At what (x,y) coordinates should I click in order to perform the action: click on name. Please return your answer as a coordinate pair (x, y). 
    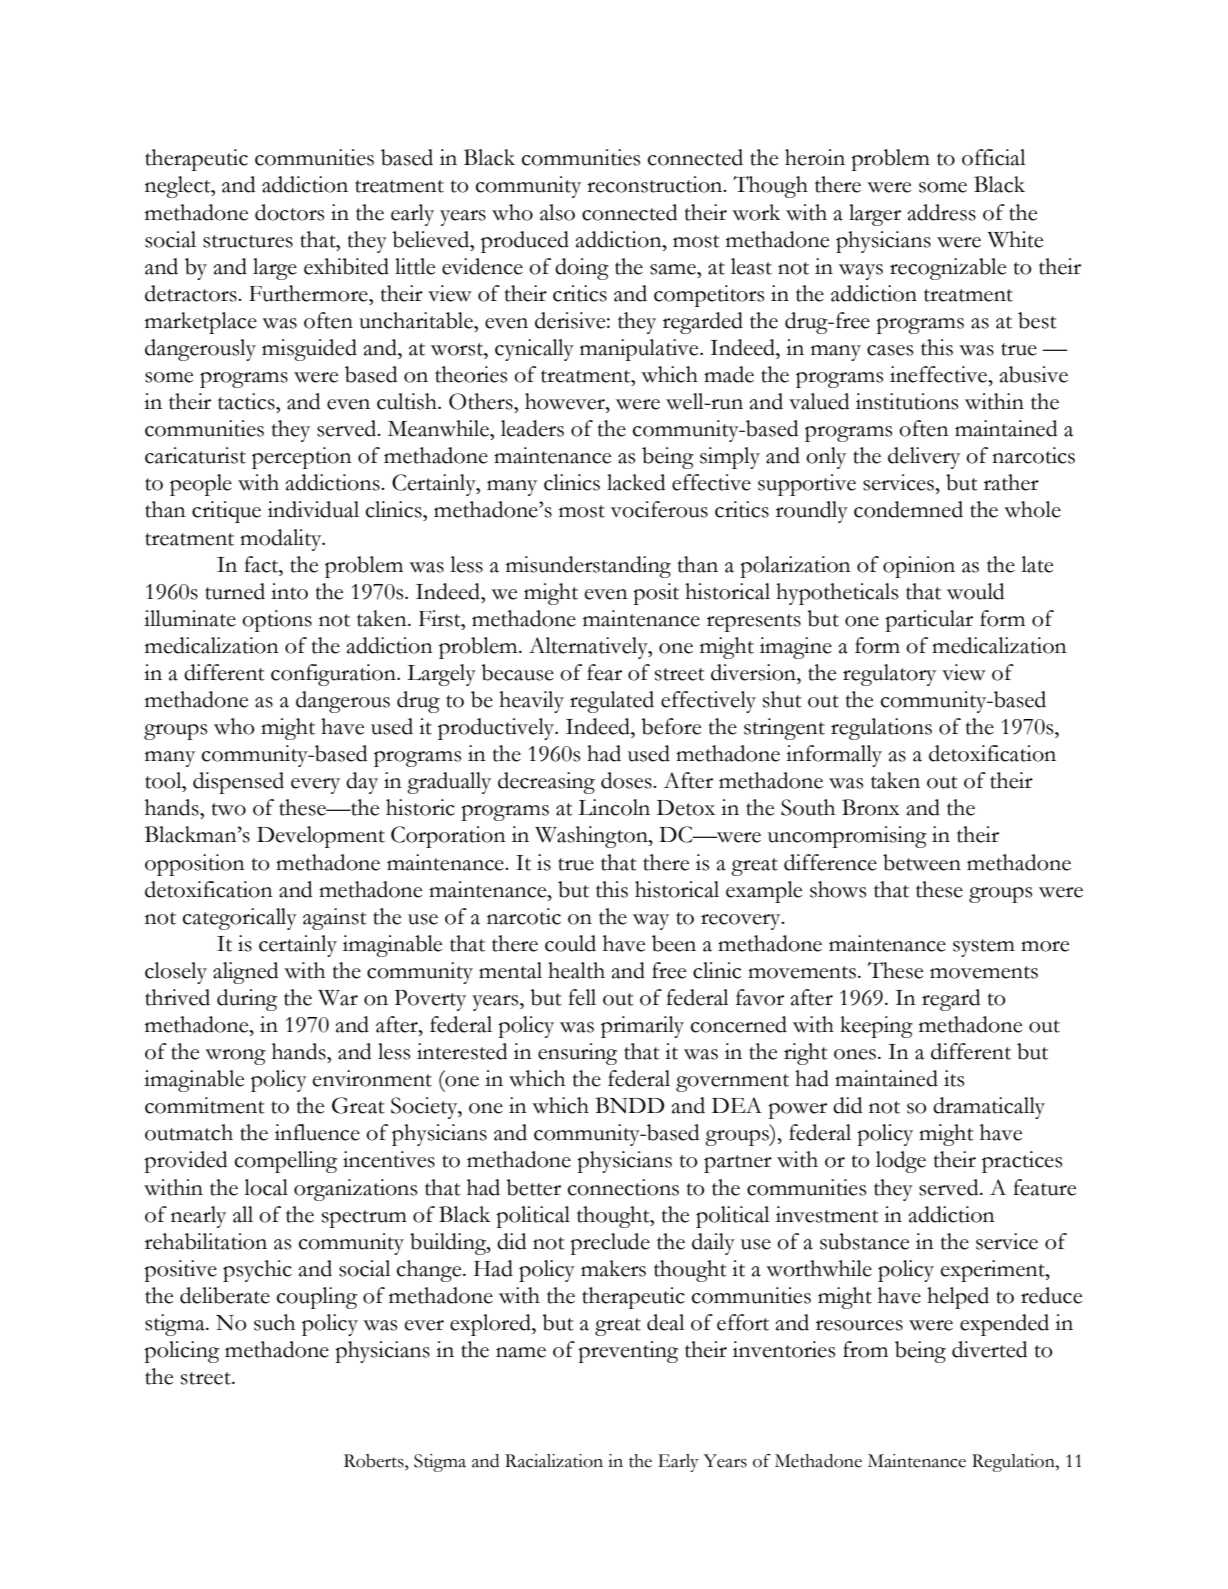
    Looking at the image, I should click on (521, 1352).
